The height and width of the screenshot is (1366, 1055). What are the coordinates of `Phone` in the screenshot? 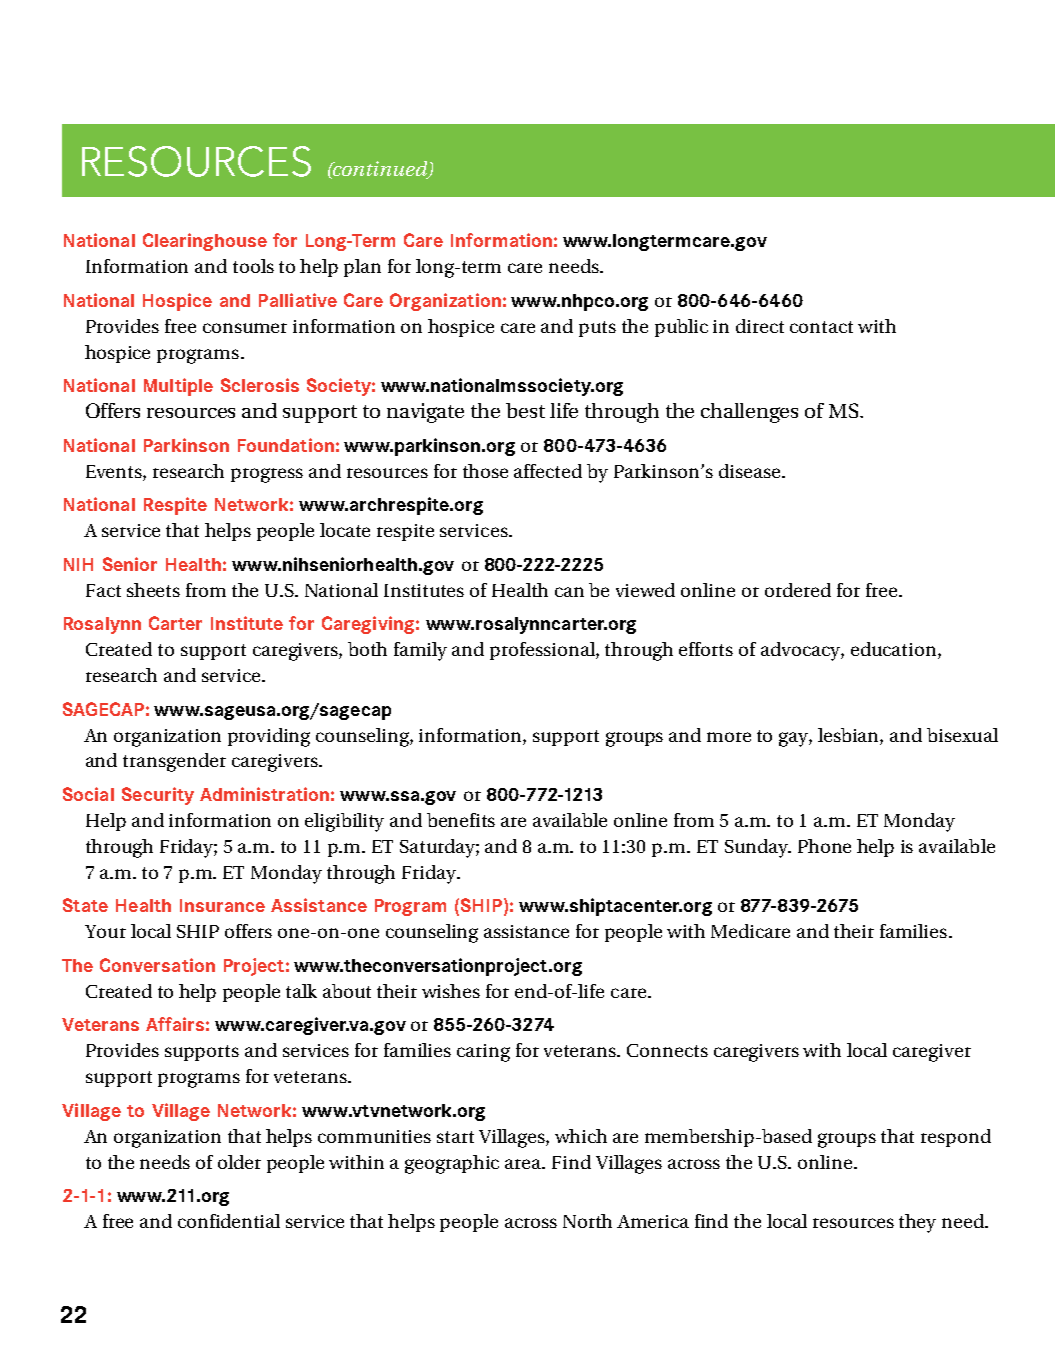 It's located at (824, 846).
